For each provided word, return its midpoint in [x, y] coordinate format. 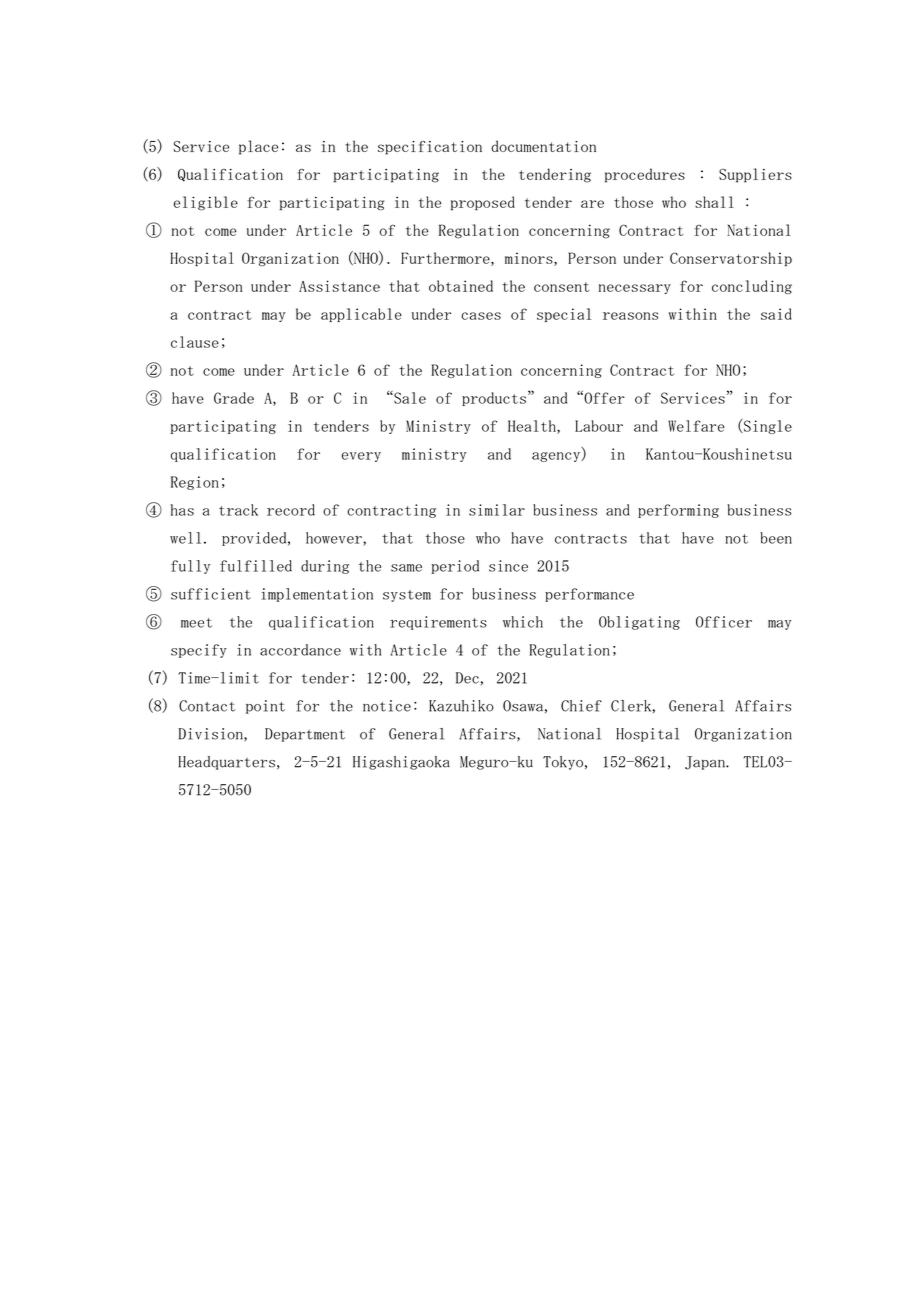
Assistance [339, 286]
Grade [234, 398]
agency [557, 457]
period [455, 567]
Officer [724, 622]
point [265, 707]
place [258, 147]
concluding [752, 287]
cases [481, 316]
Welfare [696, 426]
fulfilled [256, 566]
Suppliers [755, 175]
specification [430, 148]
